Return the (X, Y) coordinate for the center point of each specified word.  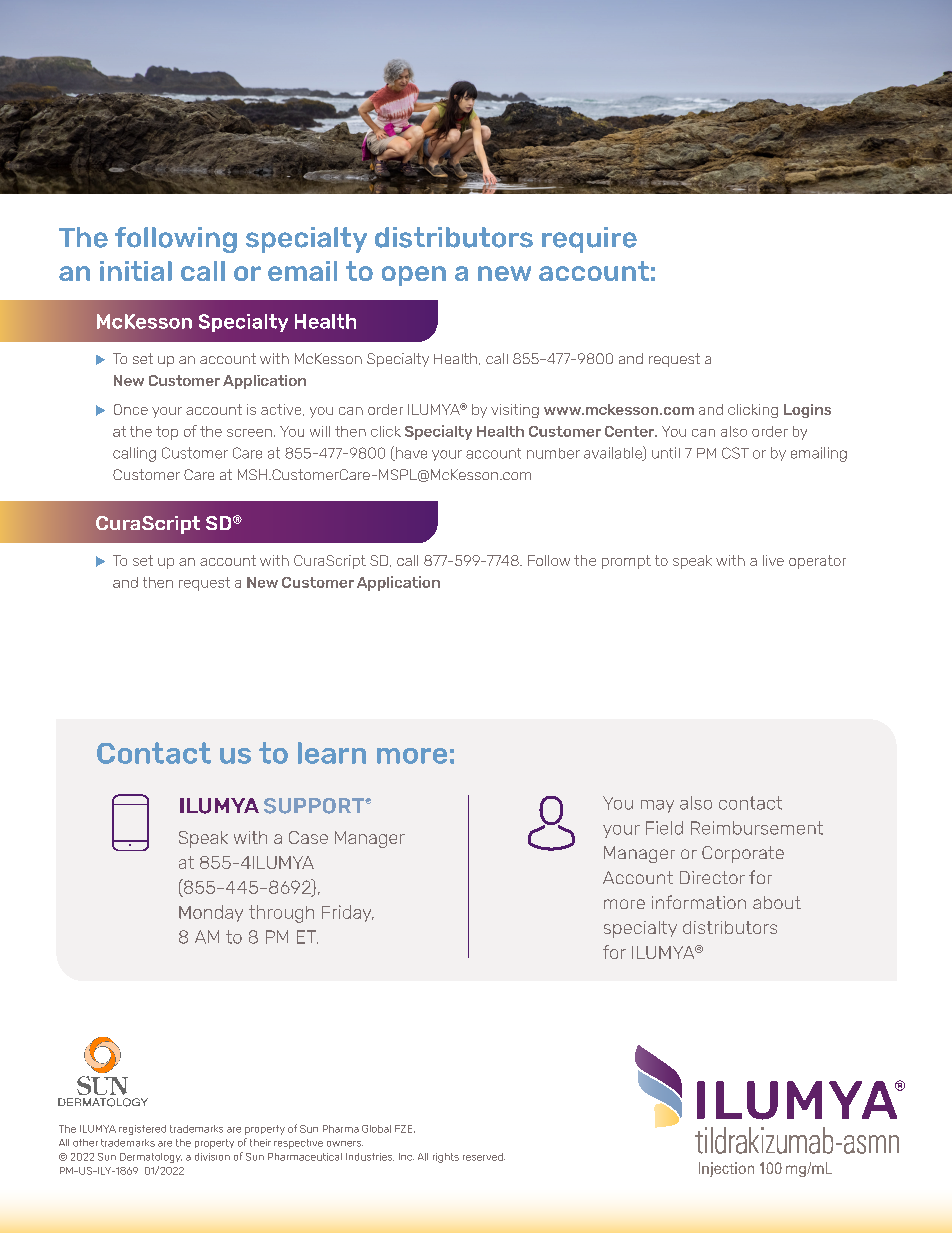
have (410, 454)
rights (446, 1158)
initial (136, 271)
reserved (484, 1157)
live (773, 560)
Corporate (743, 854)
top (167, 433)
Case (308, 837)
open (414, 276)
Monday (211, 913)
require (589, 240)
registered (142, 1130)
